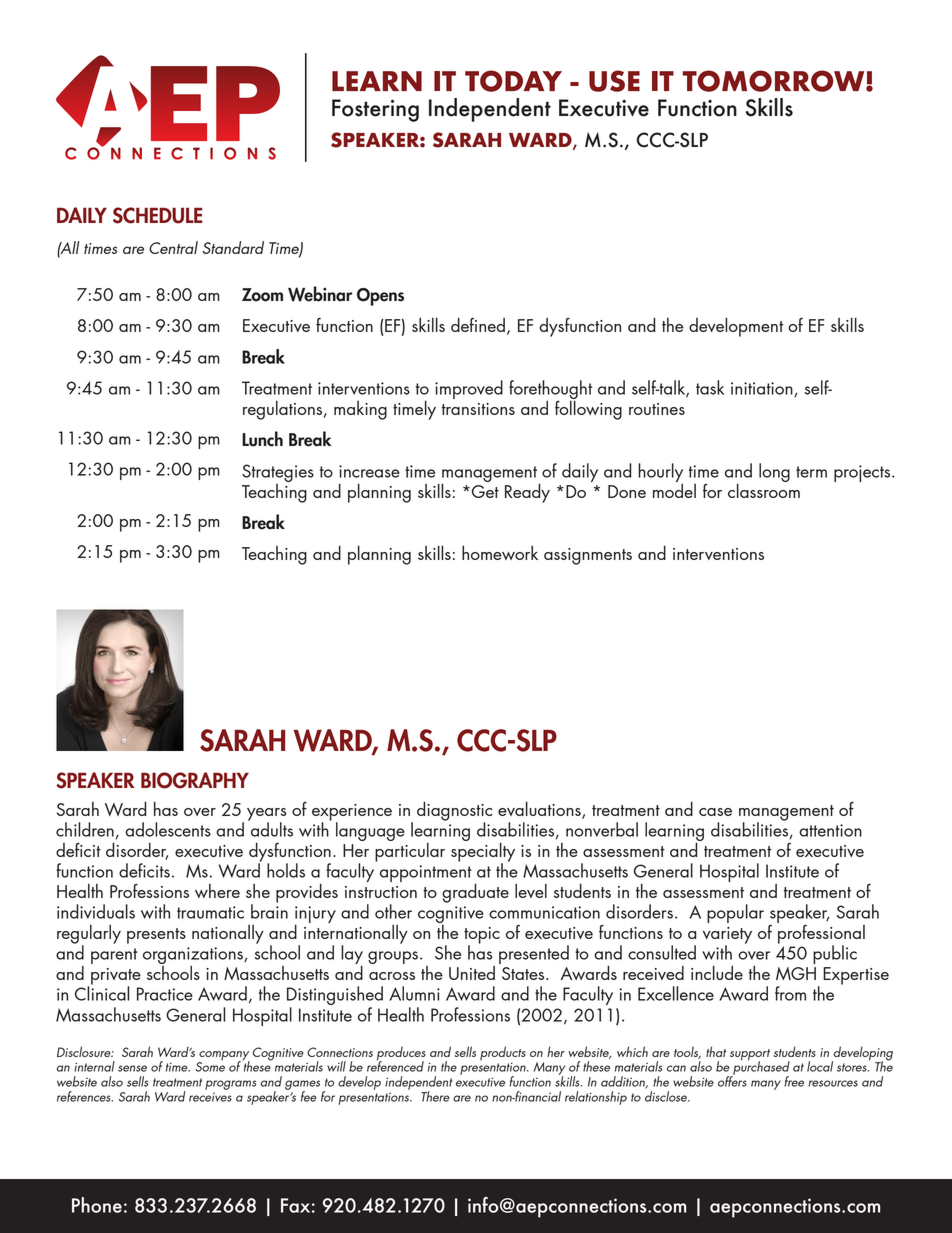 The height and width of the screenshot is (1233, 952). Describe the element at coordinates (210, 912) in the screenshot. I see `traumatic` at that location.
